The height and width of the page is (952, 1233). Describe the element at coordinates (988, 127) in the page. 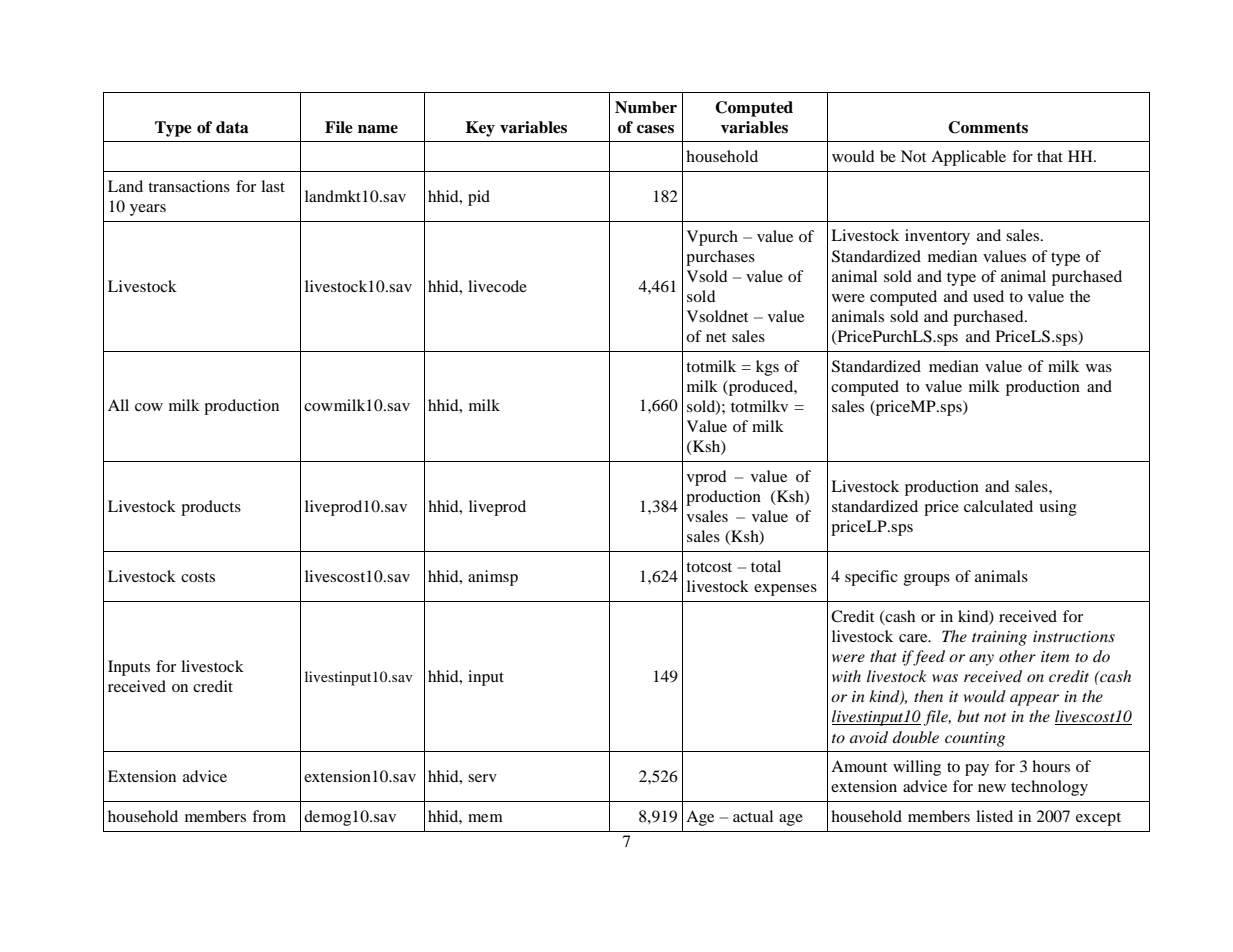

I see `Comments` at that location.
